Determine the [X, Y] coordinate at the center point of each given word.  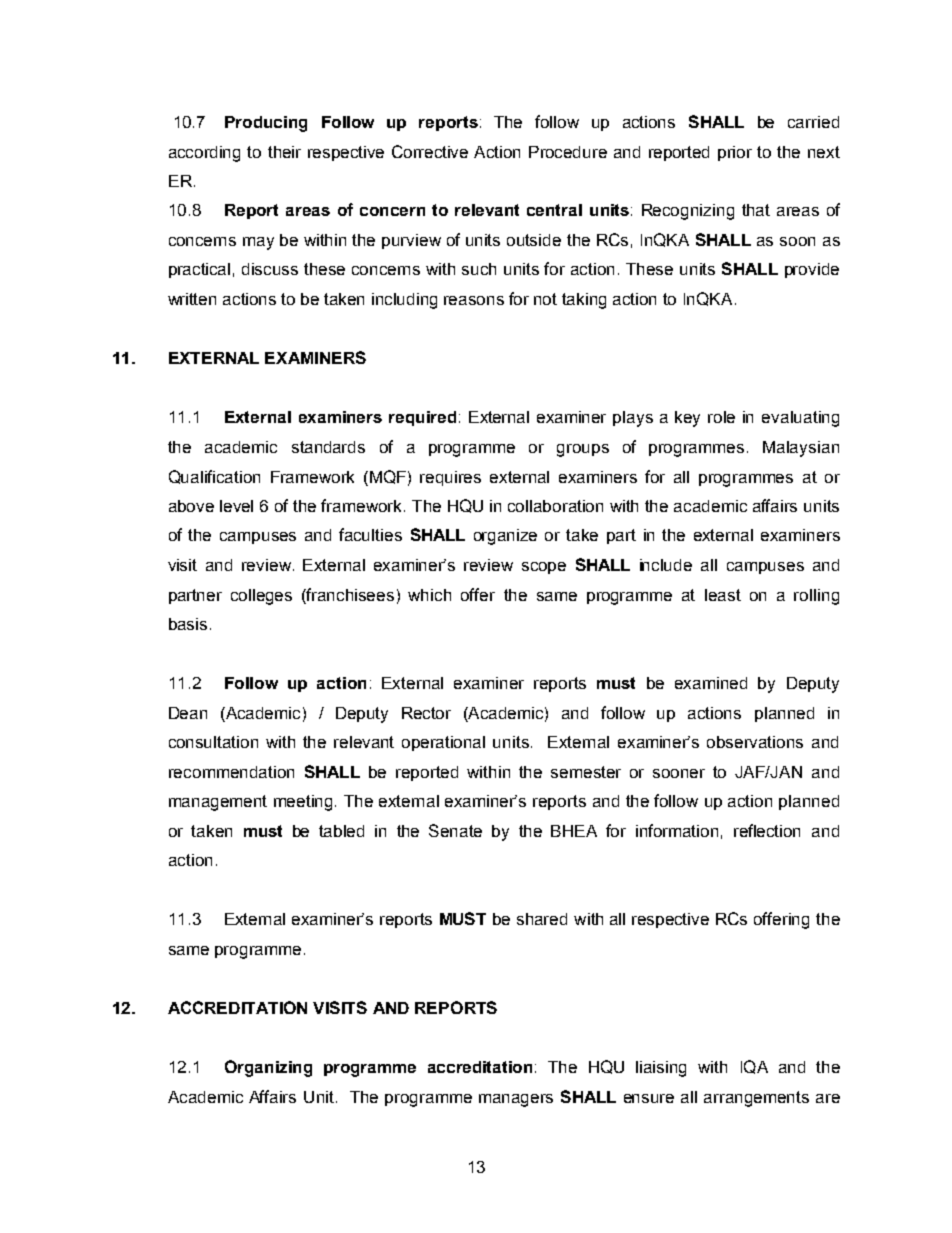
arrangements [756, 1099]
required [422, 418]
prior [735, 153]
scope [544, 568]
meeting [305, 803]
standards [328, 447]
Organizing [268, 1068]
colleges [261, 597]
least [723, 595]
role [721, 417]
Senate [455, 830]
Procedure [568, 152]
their [284, 152]
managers [516, 1100]
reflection [767, 830]
